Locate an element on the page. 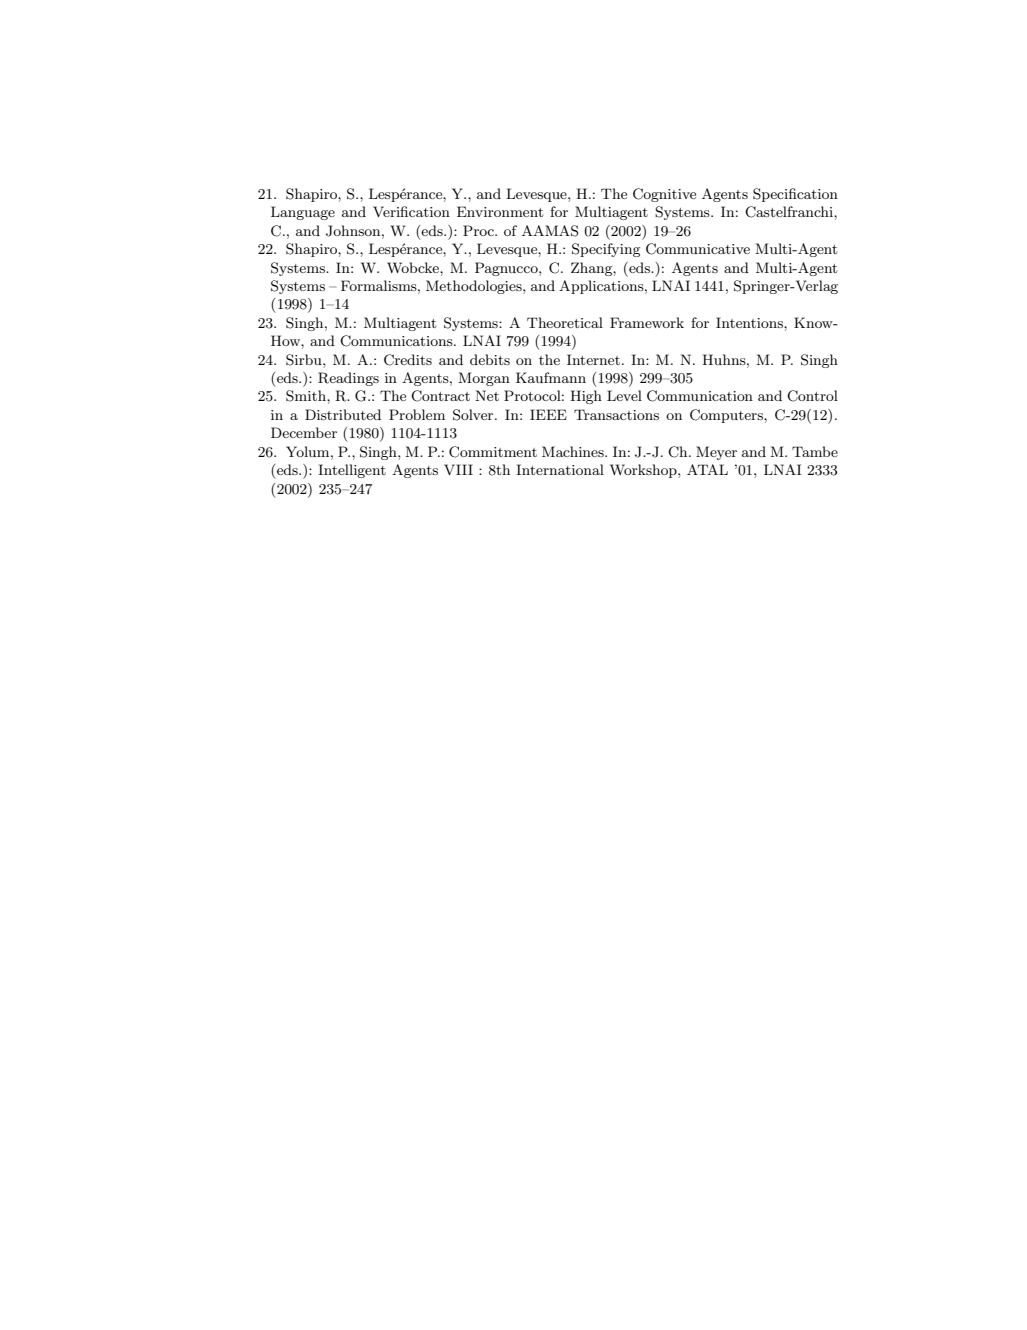 The width and height of the page is (1027, 1330). Environment is located at coordinates (500, 211).
